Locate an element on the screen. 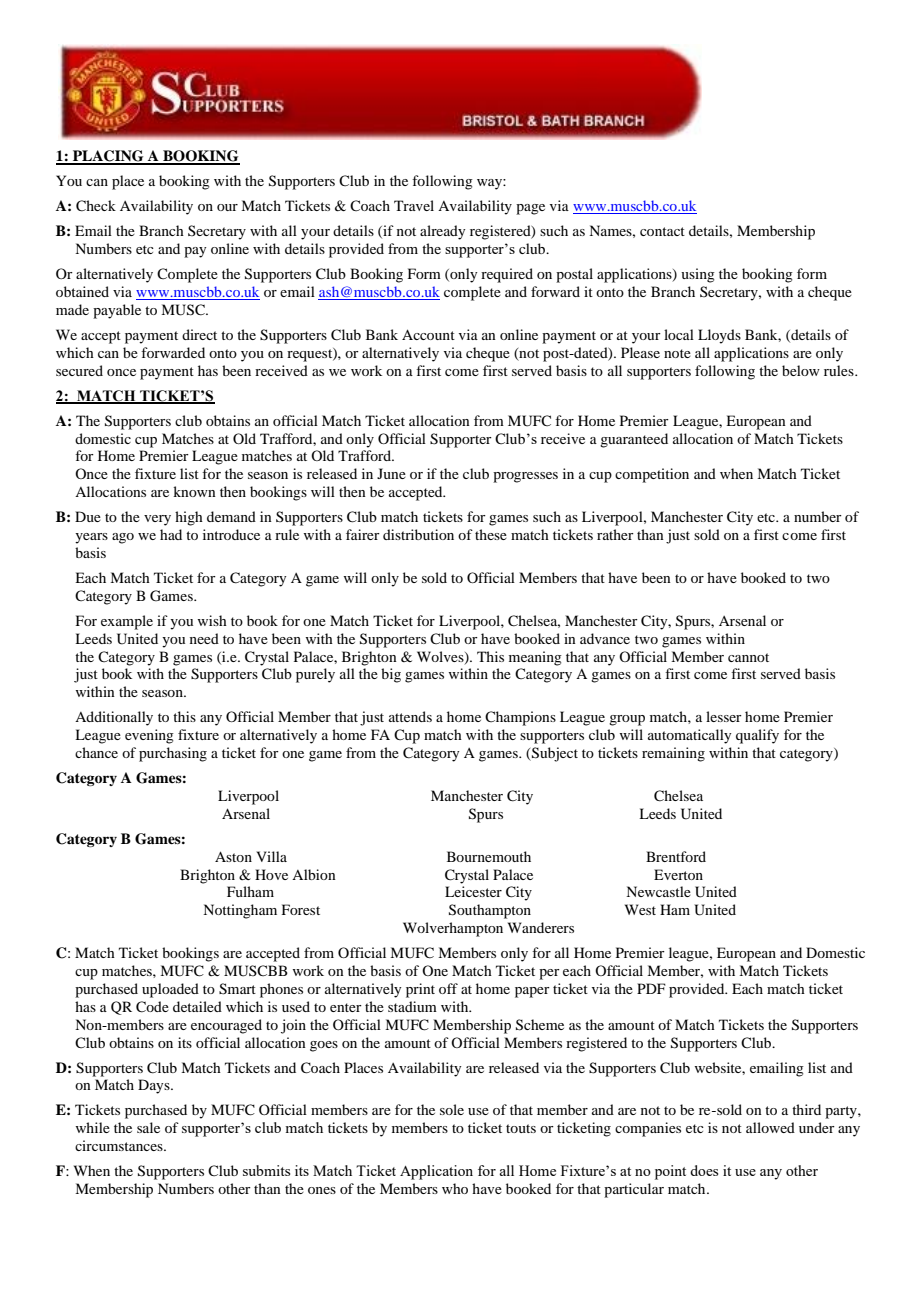 This screenshot has width=924, height=1308. Everton is located at coordinates (678, 874).
